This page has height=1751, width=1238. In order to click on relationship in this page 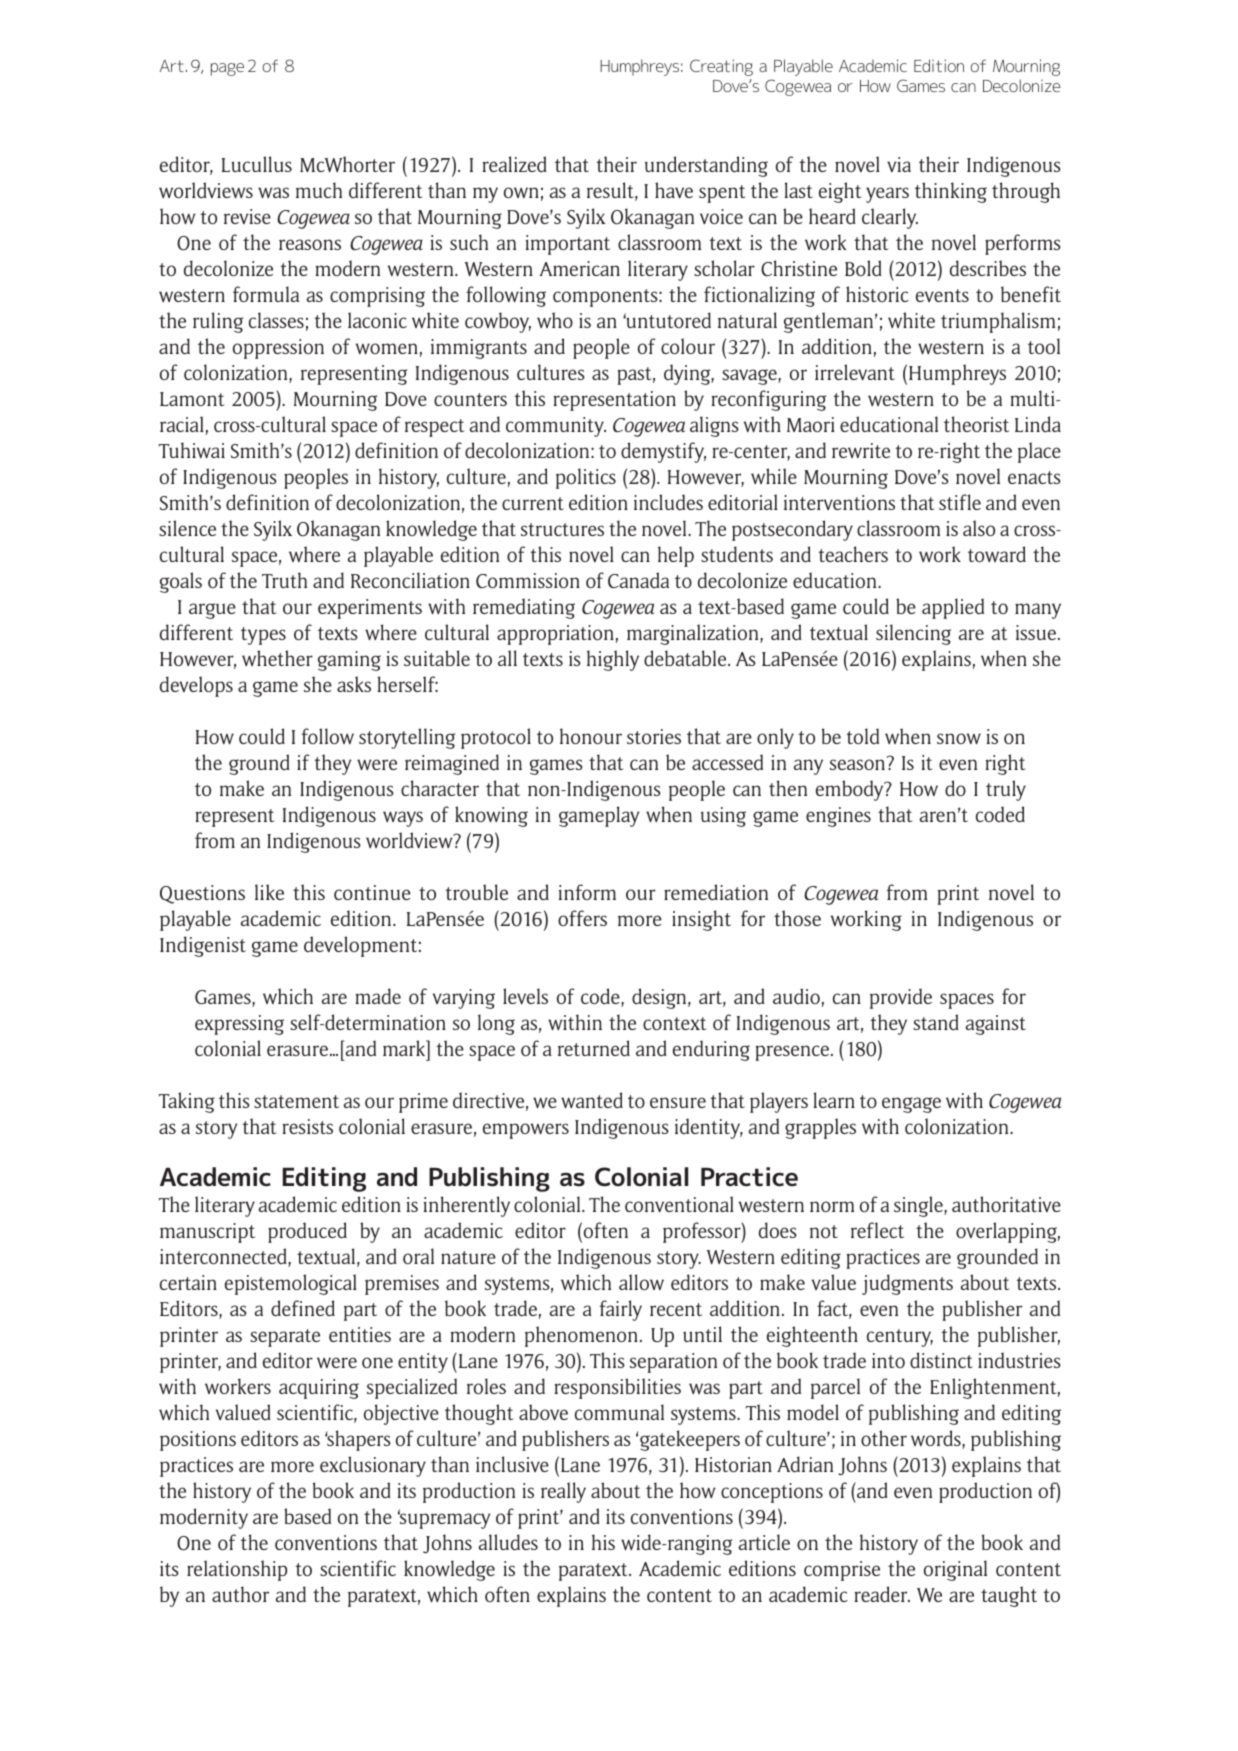, I will do `click(237, 1570)`.
